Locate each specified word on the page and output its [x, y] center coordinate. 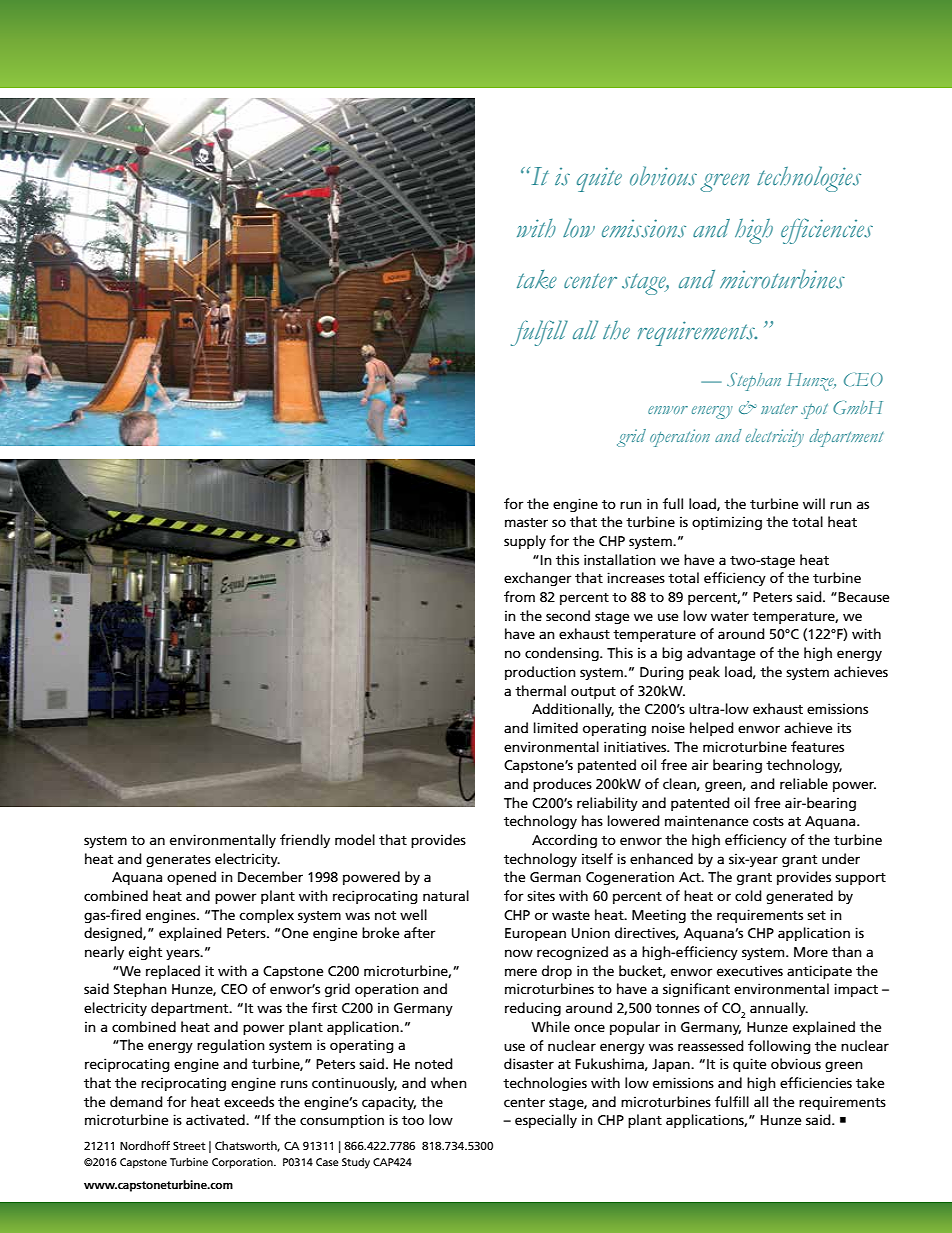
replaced [173, 972]
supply [525, 542]
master [526, 522]
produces [562, 785]
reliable [804, 783]
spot [814, 411]
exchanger [538, 579]
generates [178, 861]
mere [521, 972]
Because [862, 597]
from [519, 596]
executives [750, 970]
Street [189, 1145]
